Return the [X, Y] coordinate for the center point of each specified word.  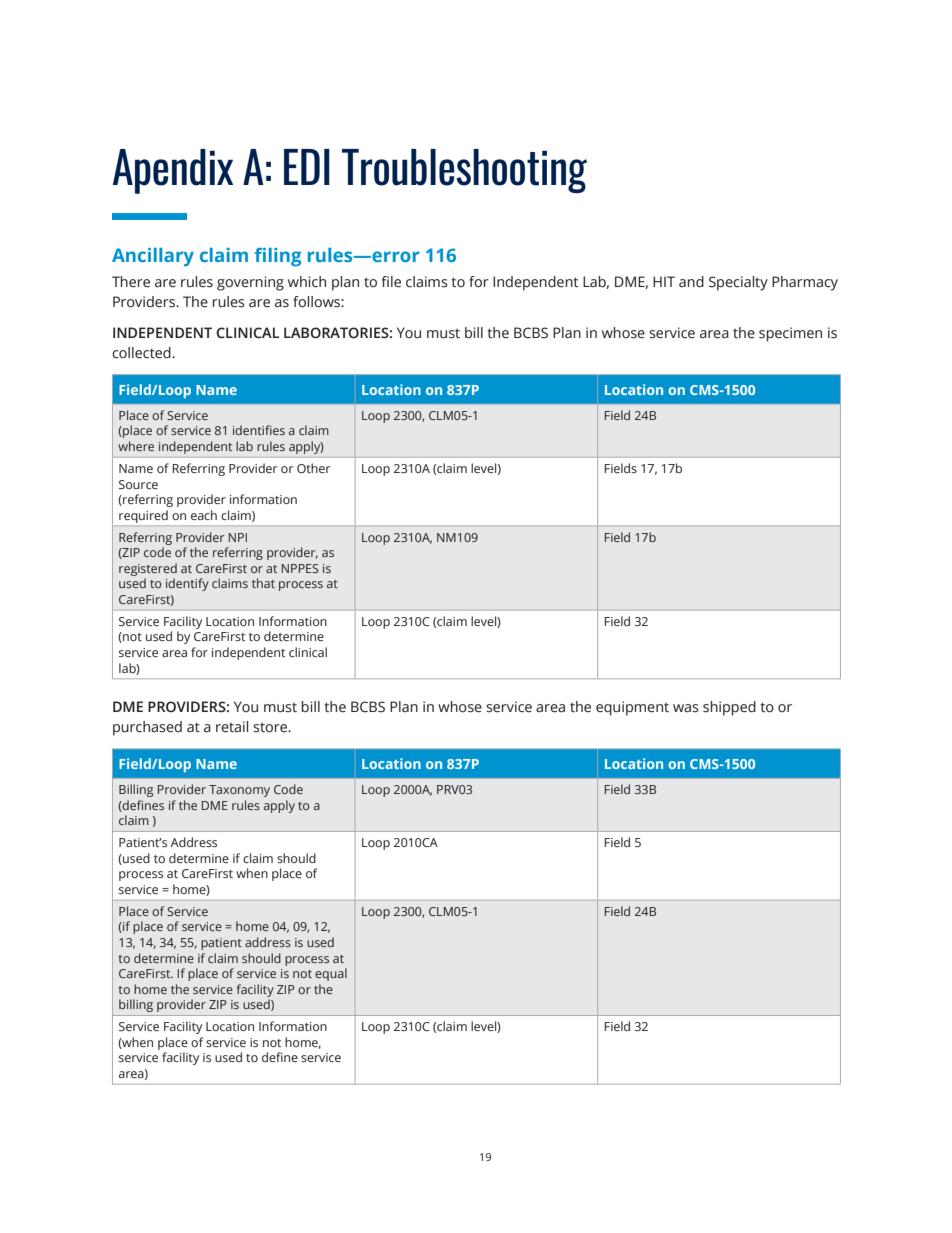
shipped [729, 708]
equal [331, 974]
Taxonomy [239, 791]
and [691, 281]
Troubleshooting [464, 171]
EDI [307, 167]
